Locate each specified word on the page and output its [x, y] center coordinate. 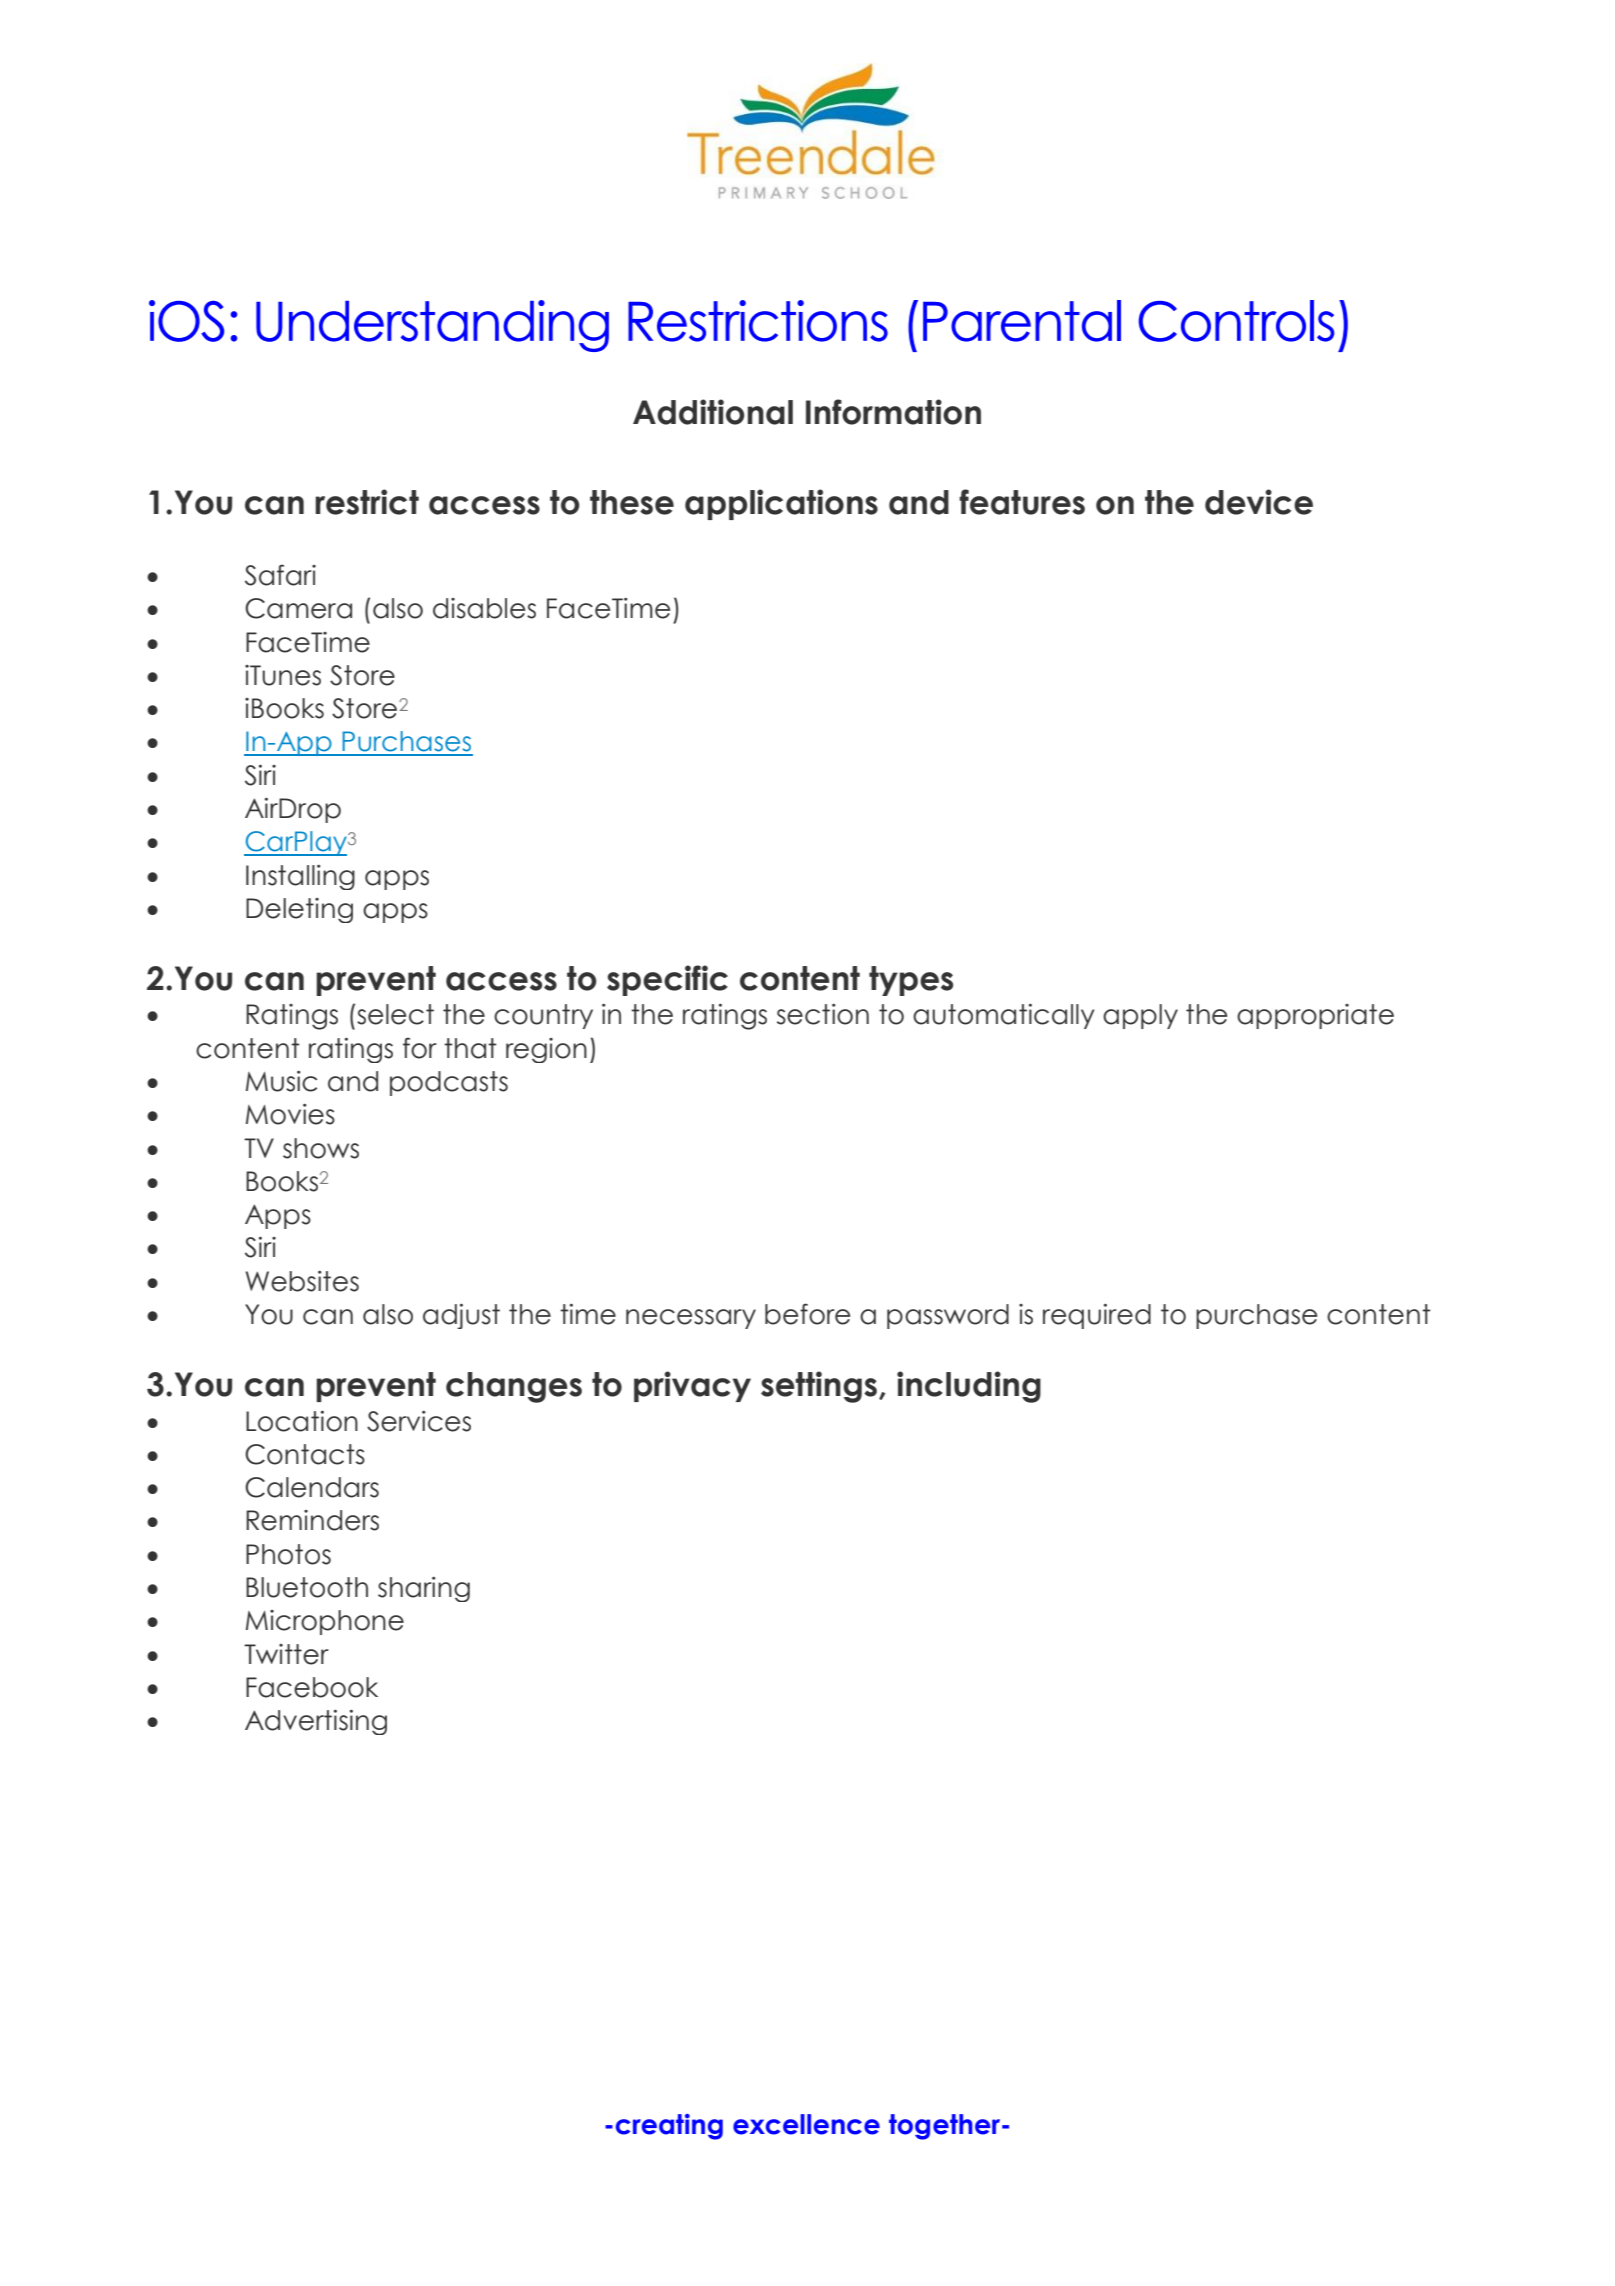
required [1097, 1316]
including [969, 1387]
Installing [300, 877]
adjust [461, 1316]
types [911, 981]
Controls [1236, 321]
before [807, 1314]
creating [669, 2127]
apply [1140, 1016]
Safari [280, 575]
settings [820, 1387]
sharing [424, 1589]
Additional [713, 412]
